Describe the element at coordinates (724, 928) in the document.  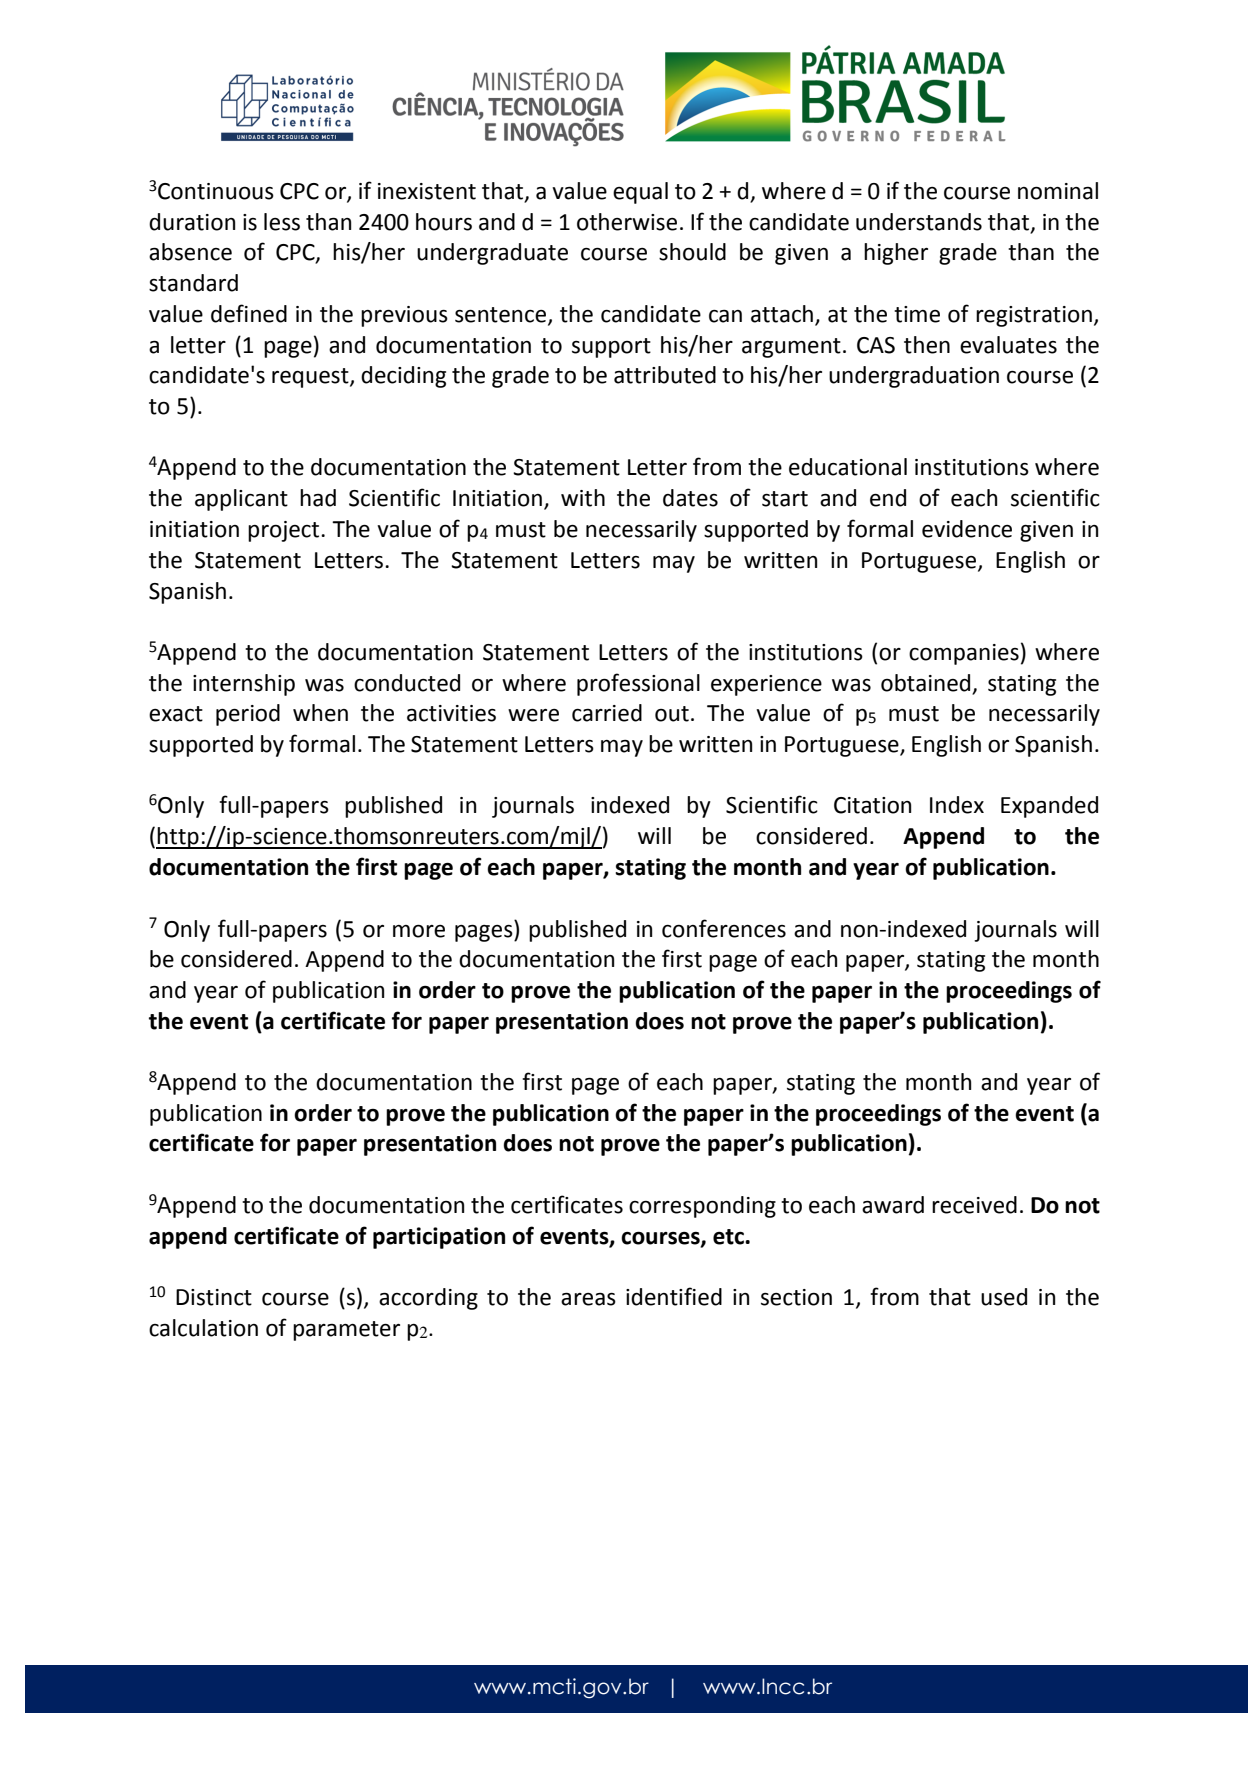
I see `conferences` at that location.
